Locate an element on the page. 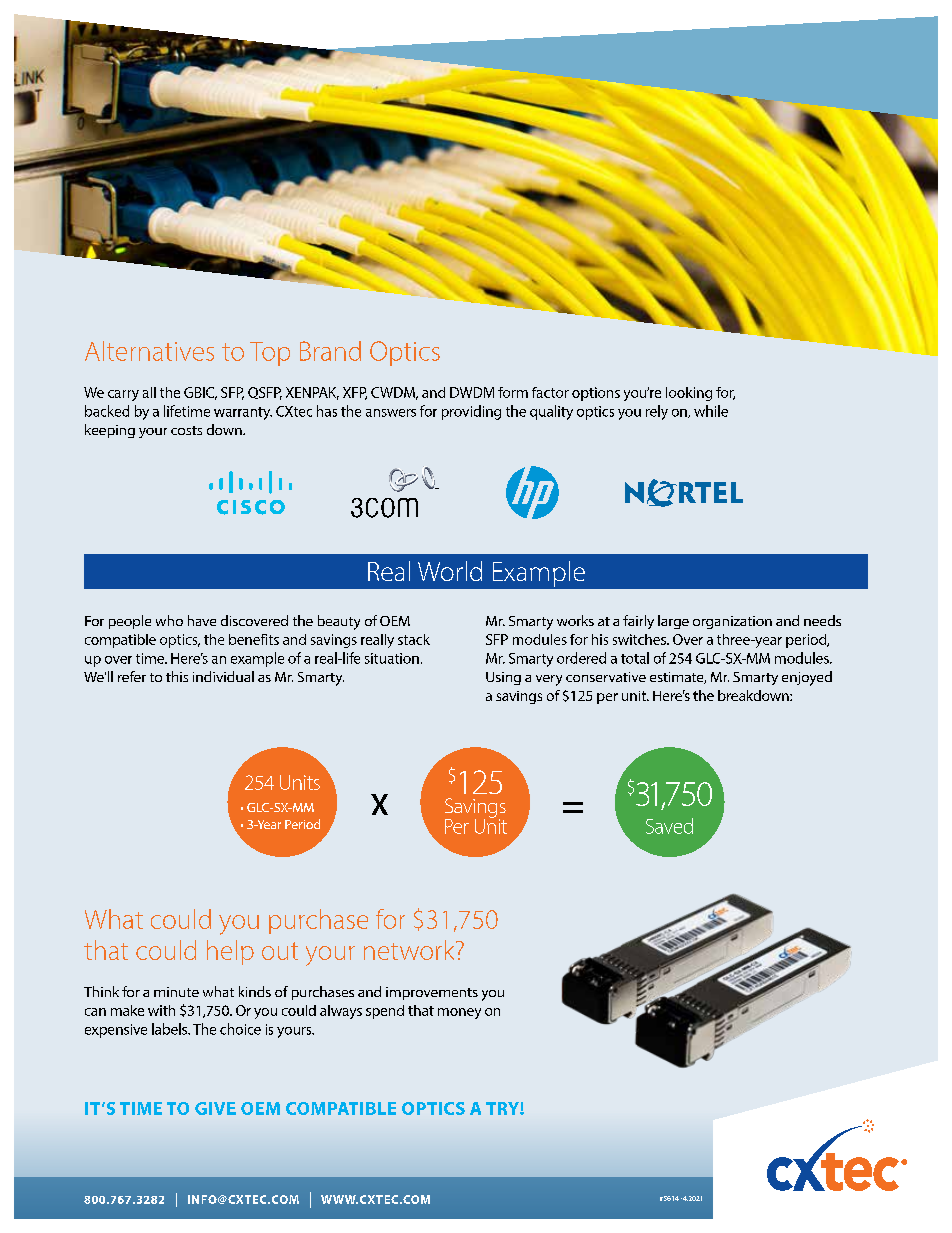 Image resolution: width=952 pixels, height=1233 pixels. Alternatives is located at coordinates (149, 351).
